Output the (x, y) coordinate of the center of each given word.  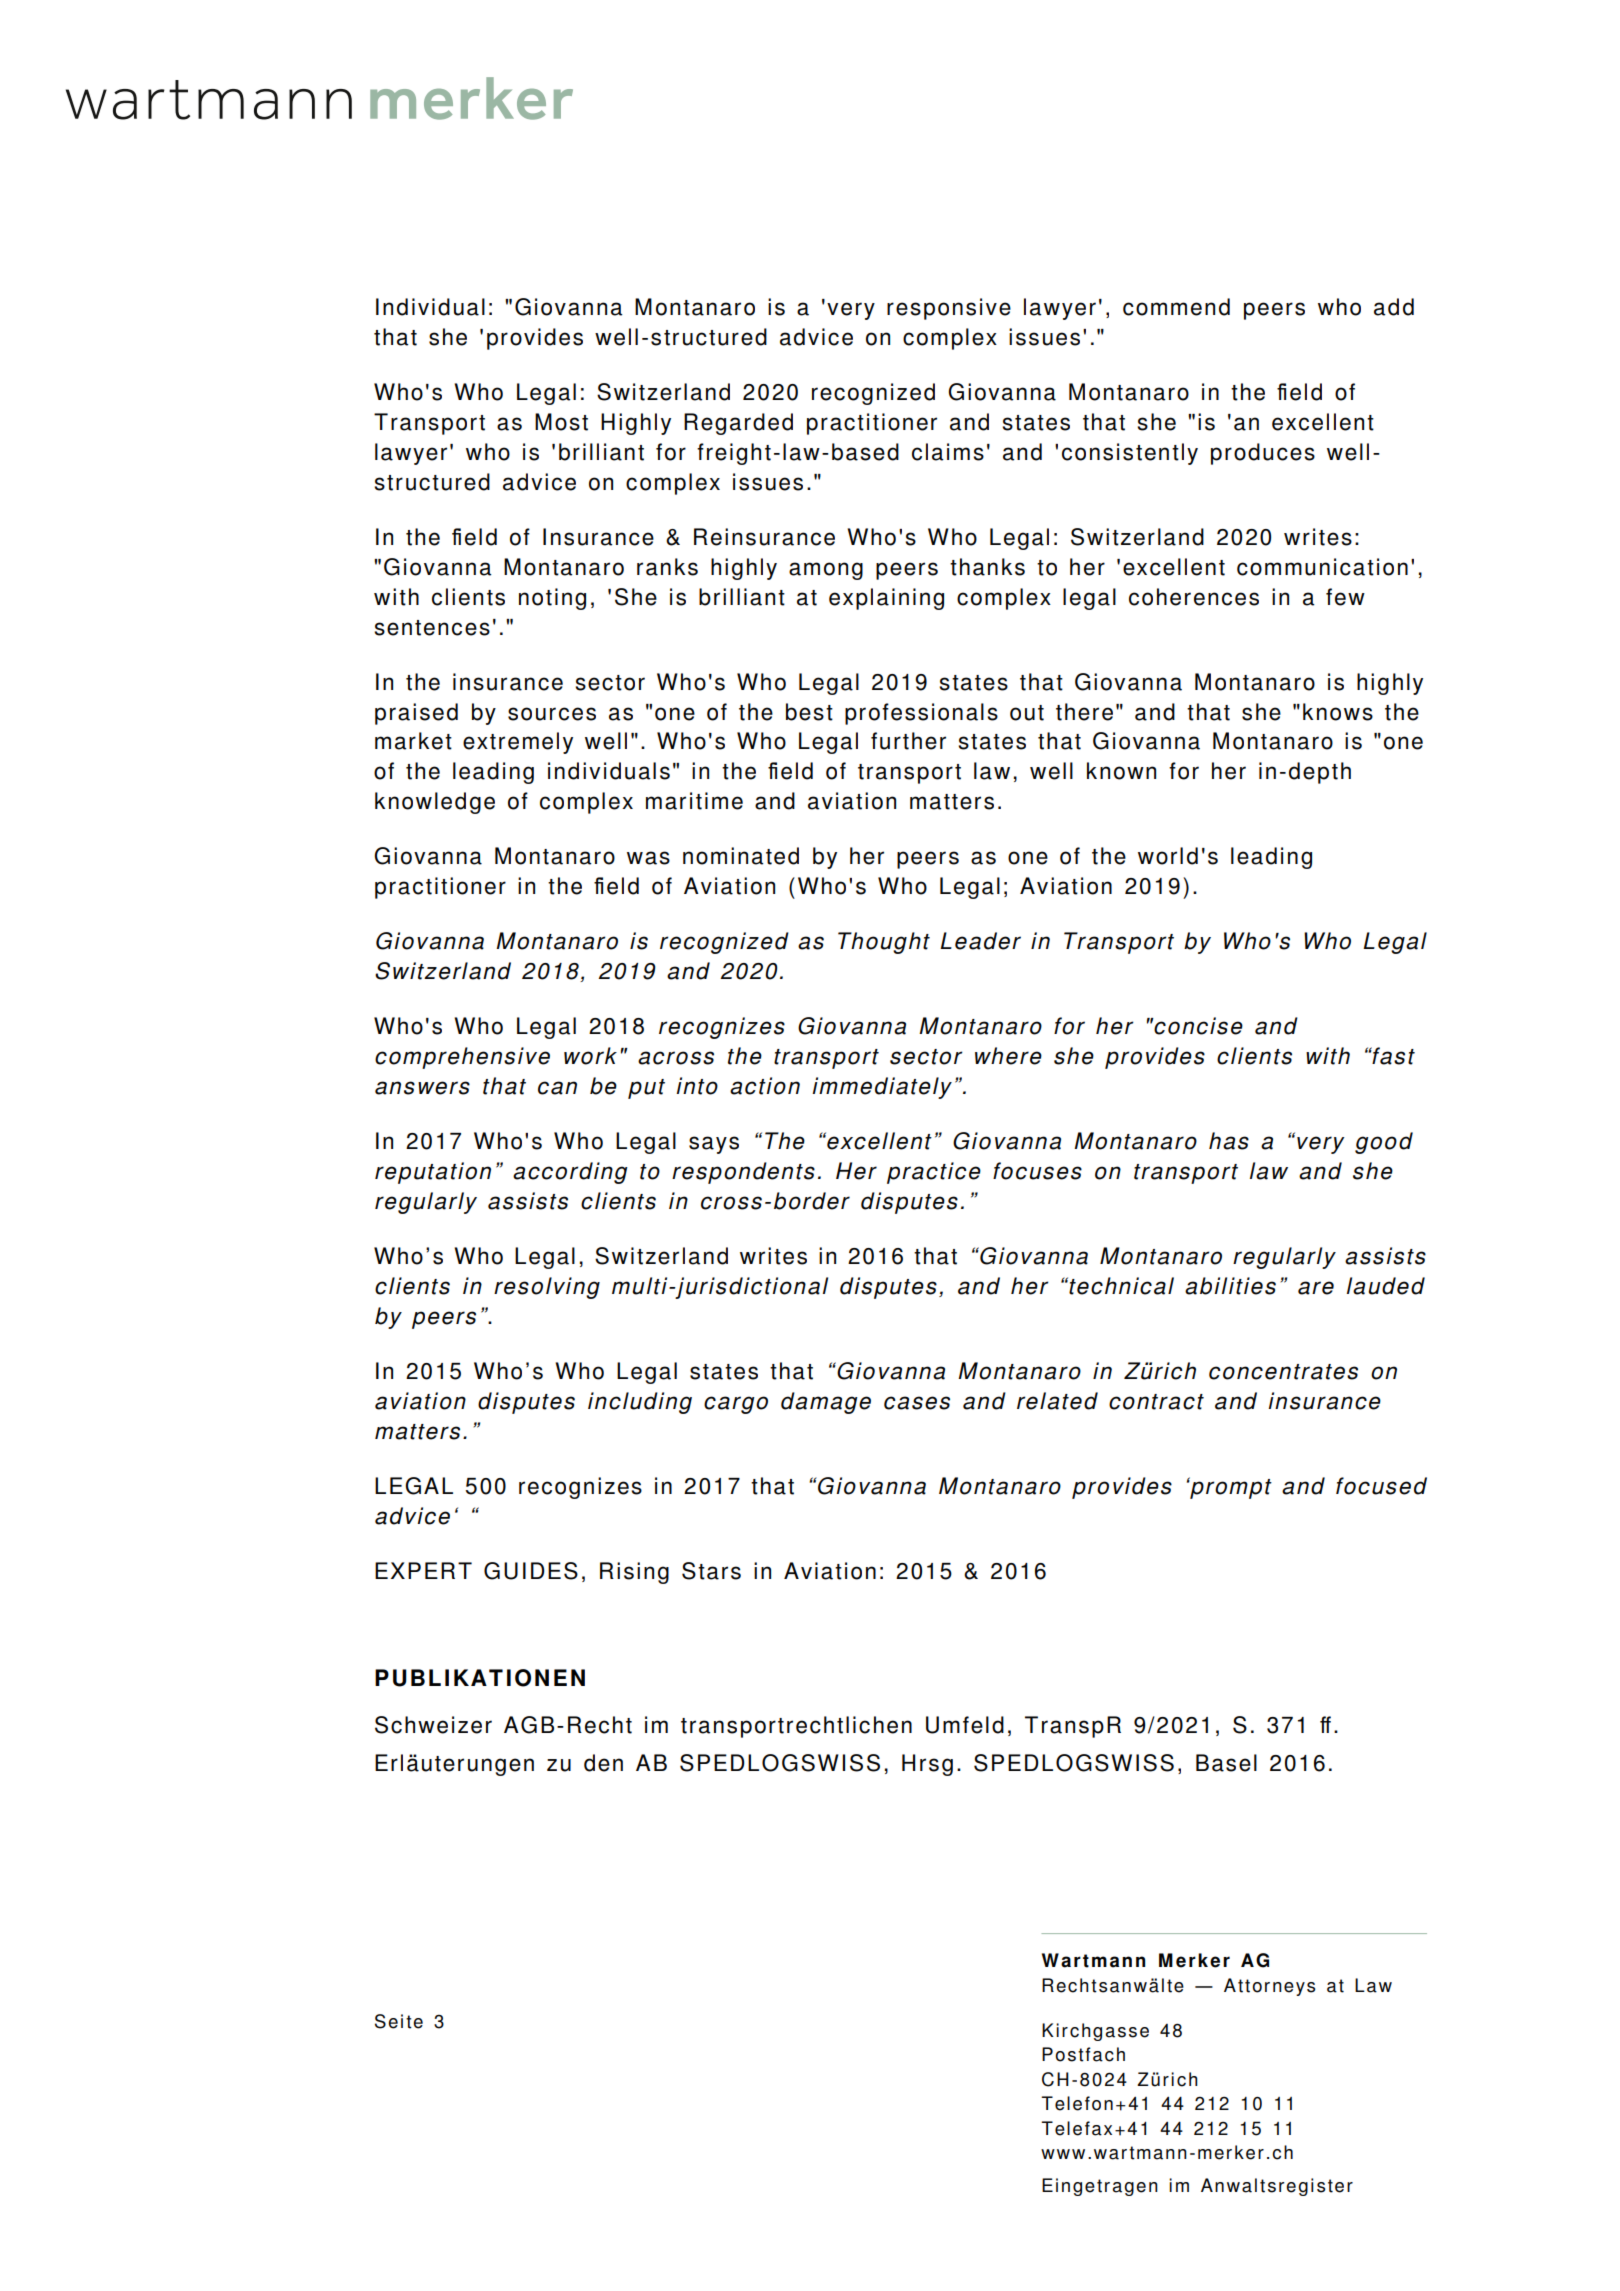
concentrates (1283, 1372)
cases (917, 1403)
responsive (949, 309)
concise (1198, 1026)
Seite (399, 2021)
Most (561, 422)
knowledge (435, 803)
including (640, 1403)
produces (1263, 454)
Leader (980, 941)
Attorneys (1269, 1987)
